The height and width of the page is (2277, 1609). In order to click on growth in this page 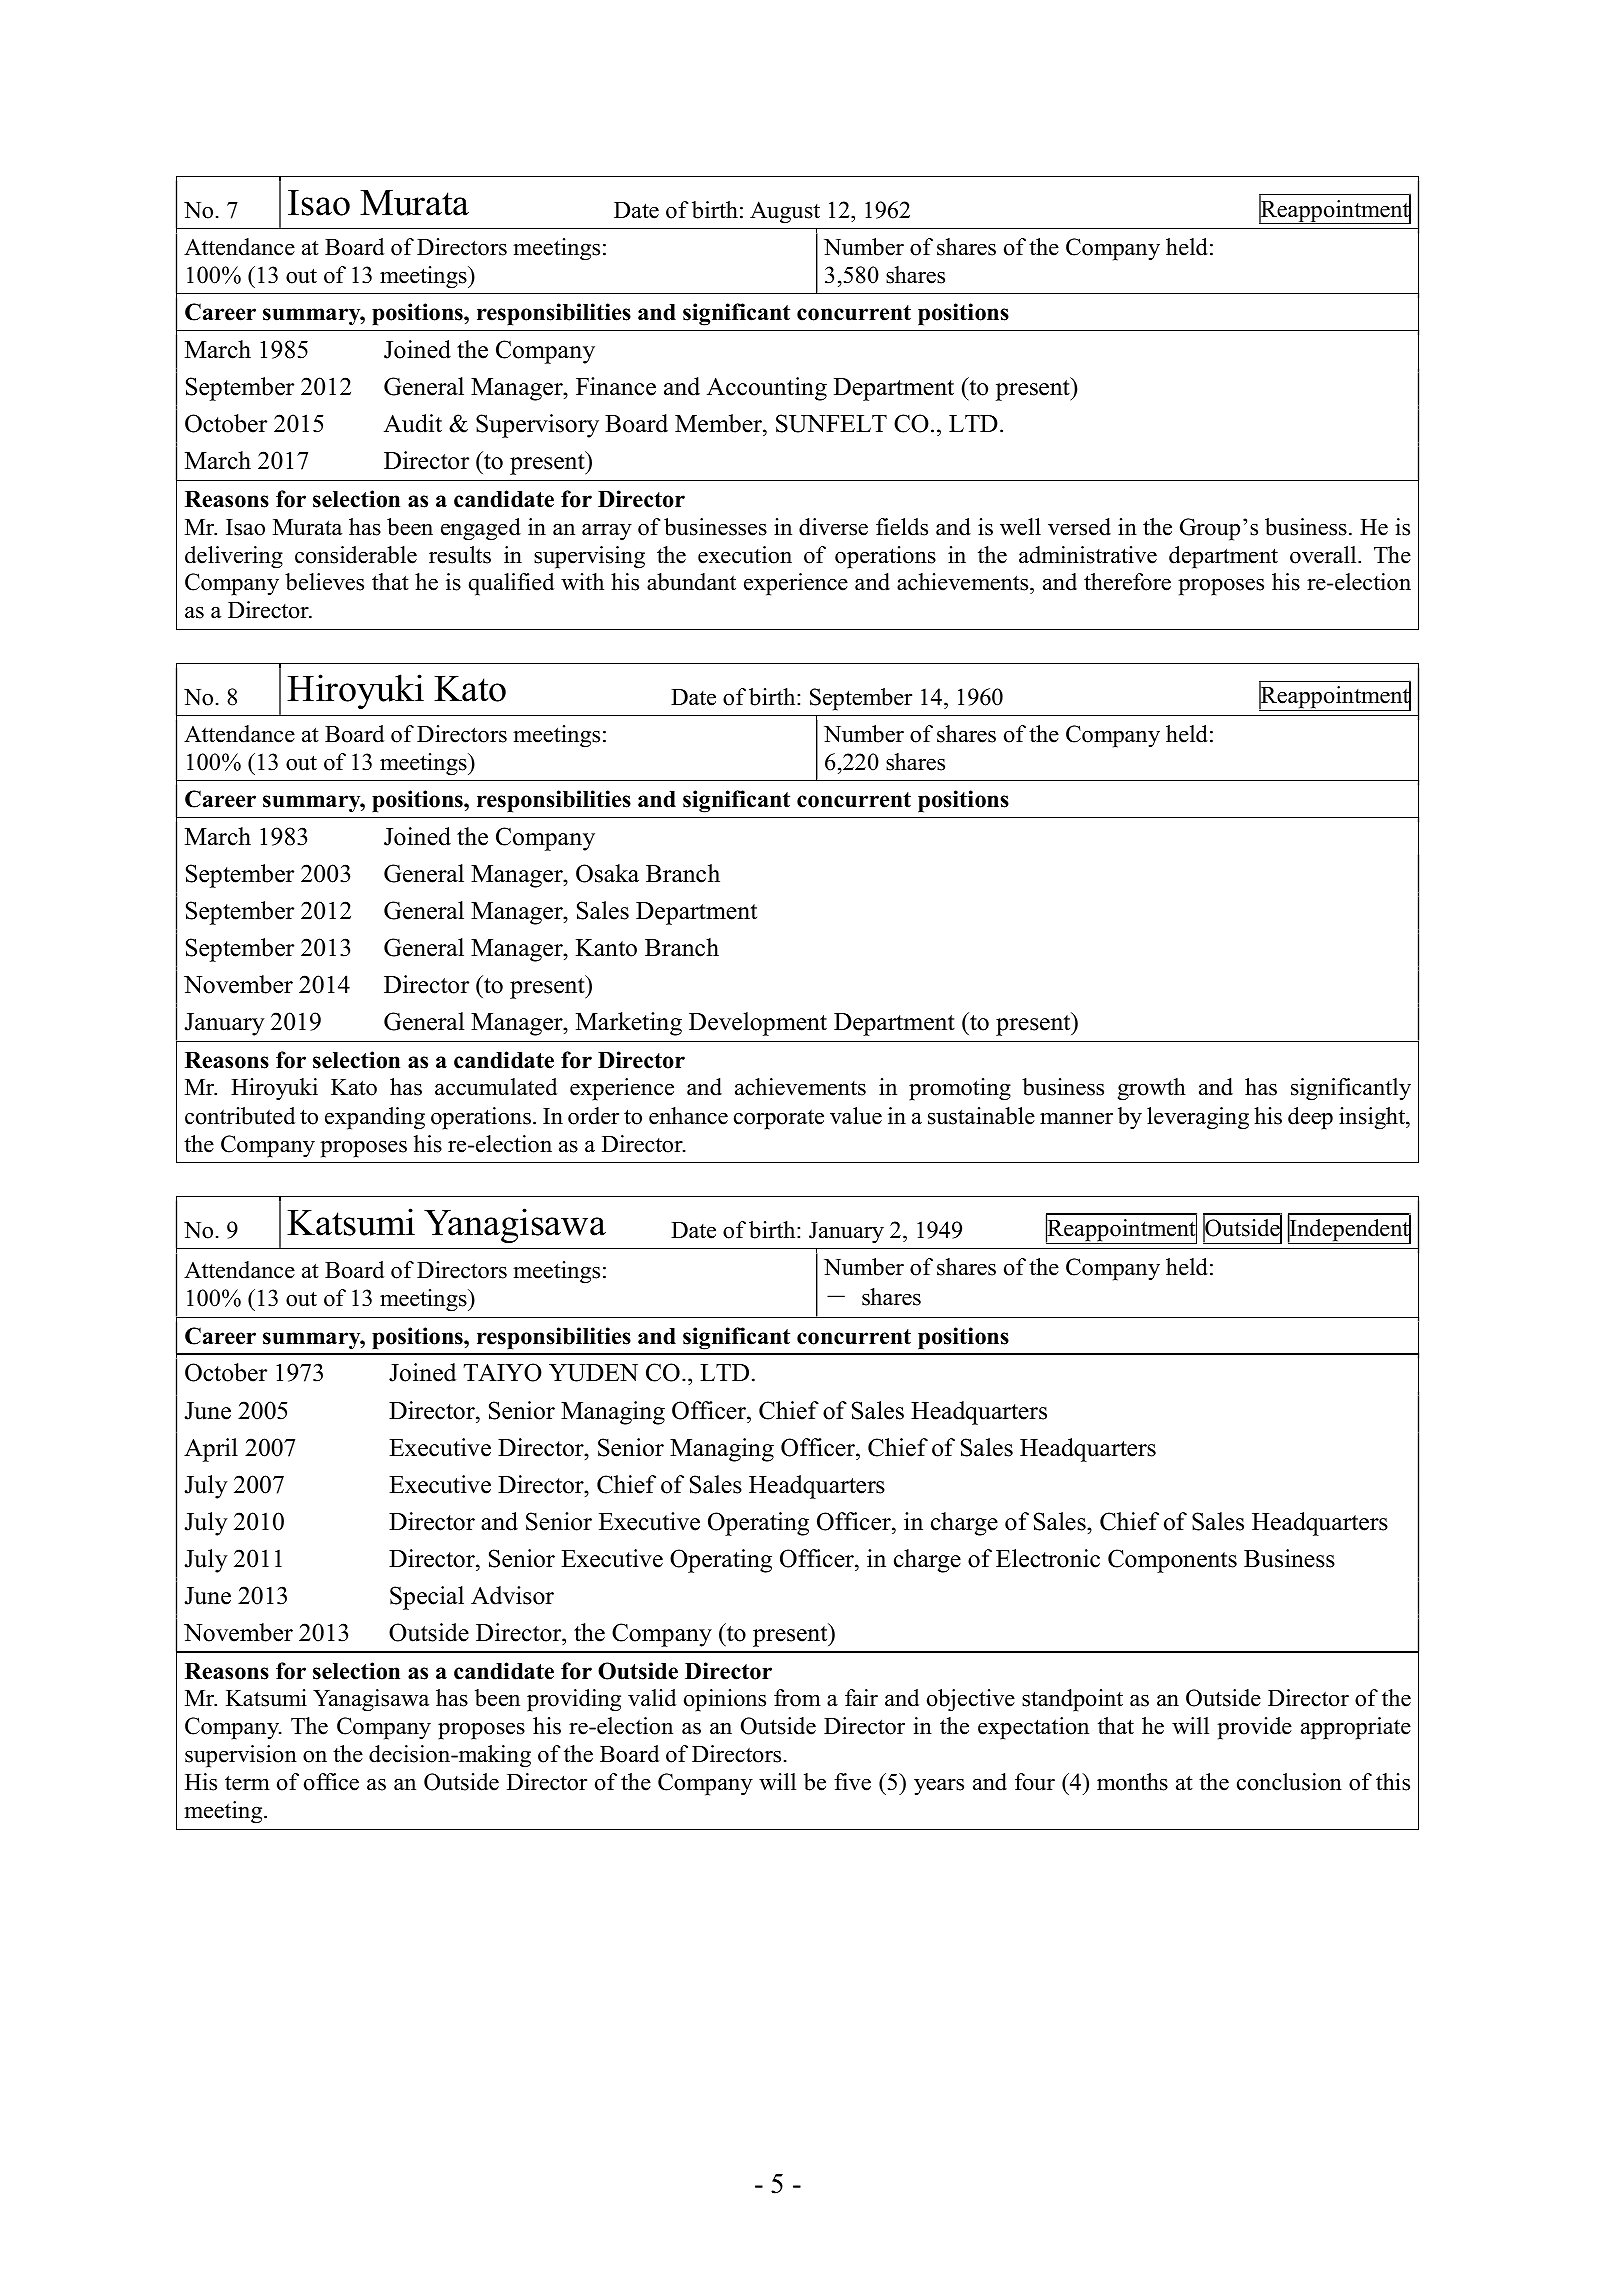, I will do `click(1152, 1089)`.
